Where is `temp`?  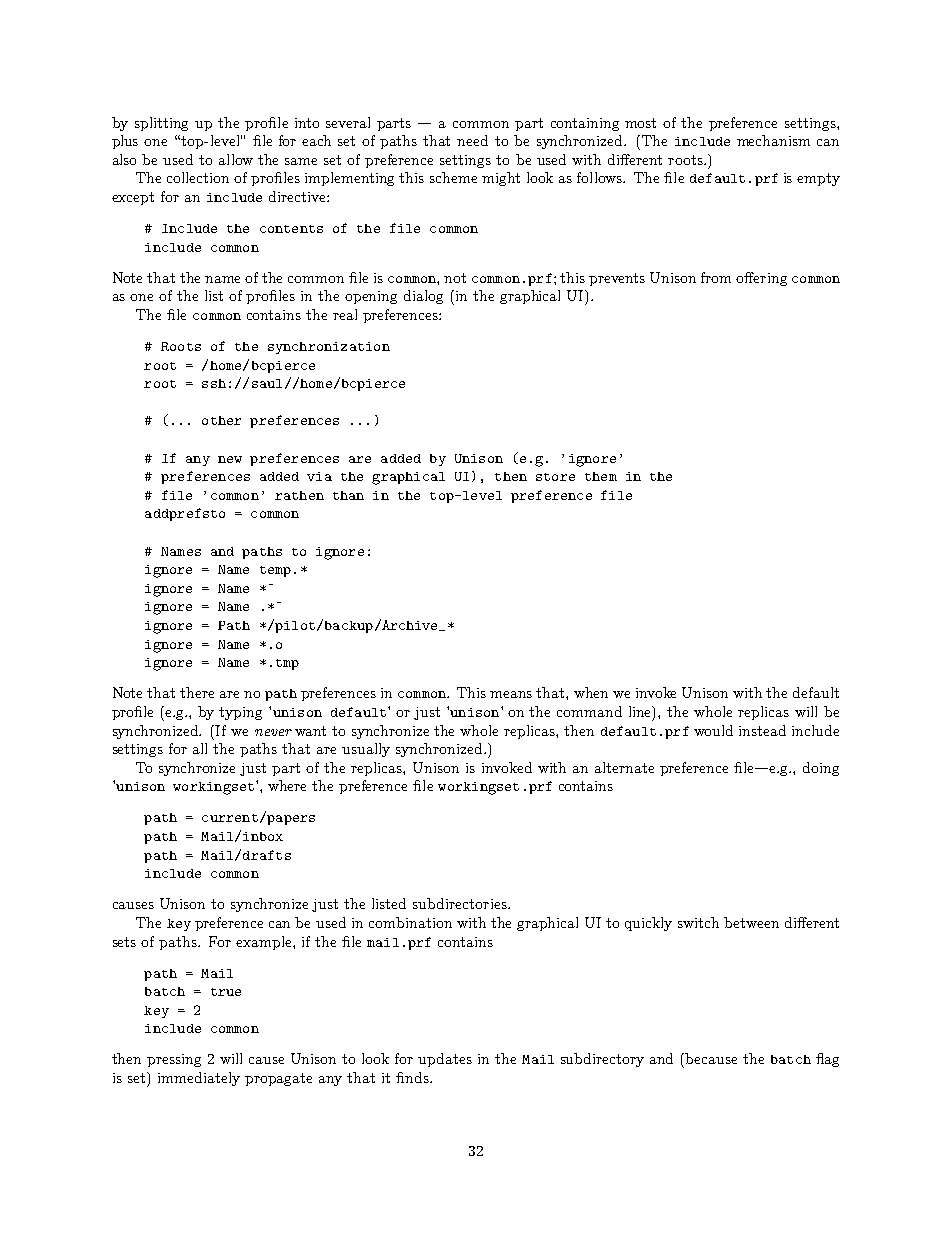 temp is located at coordinates (275, 571).
